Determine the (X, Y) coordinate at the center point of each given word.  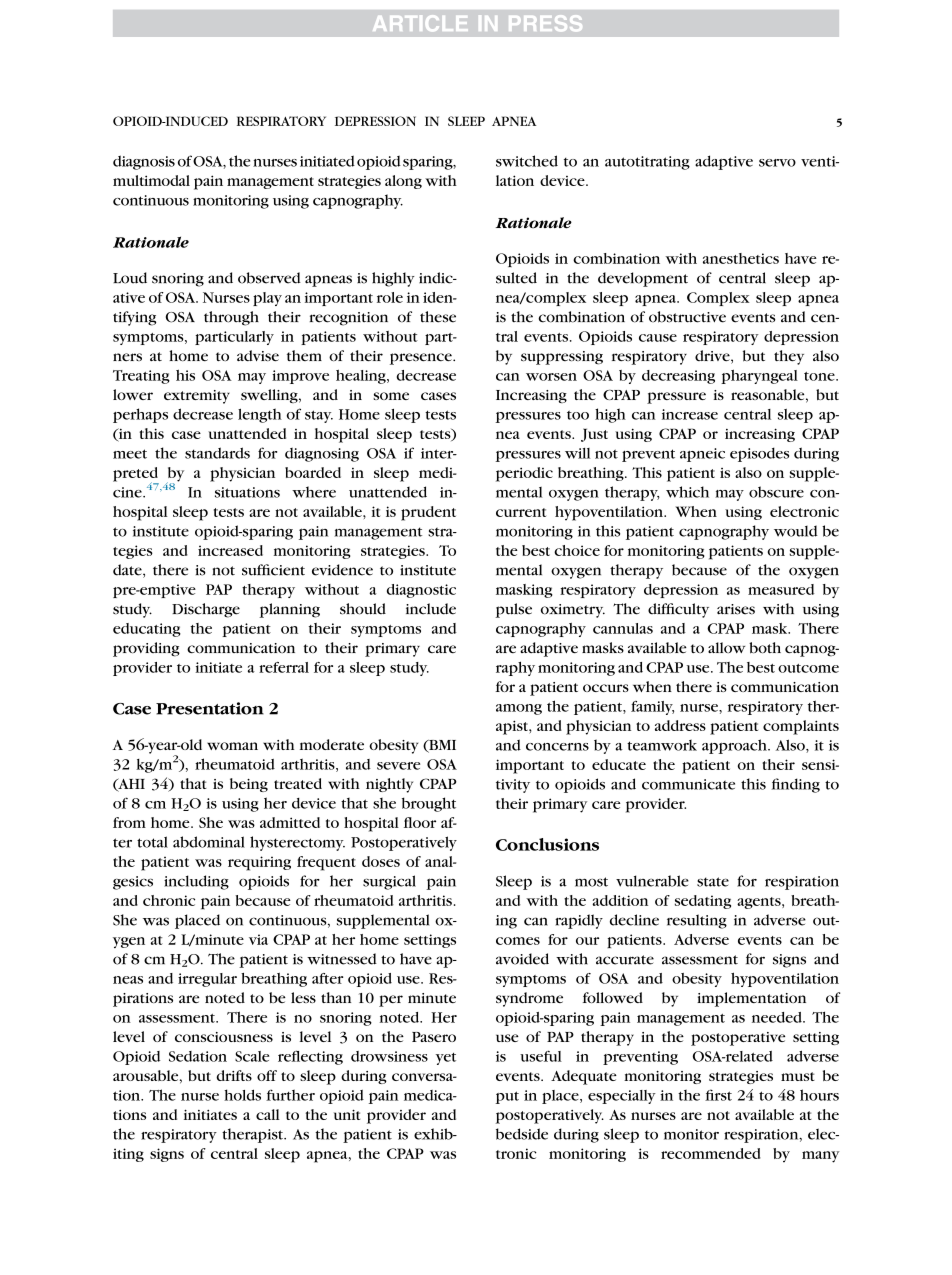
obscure (776, 492)
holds (242, 1095)
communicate (688, 784)
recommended (711, 1153)
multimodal (151, 180)
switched (527, 161)
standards (217, 453)
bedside (522, 1134)
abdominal (209, 842)
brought (429, 804)
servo (777, 163)
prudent (428, 513)
